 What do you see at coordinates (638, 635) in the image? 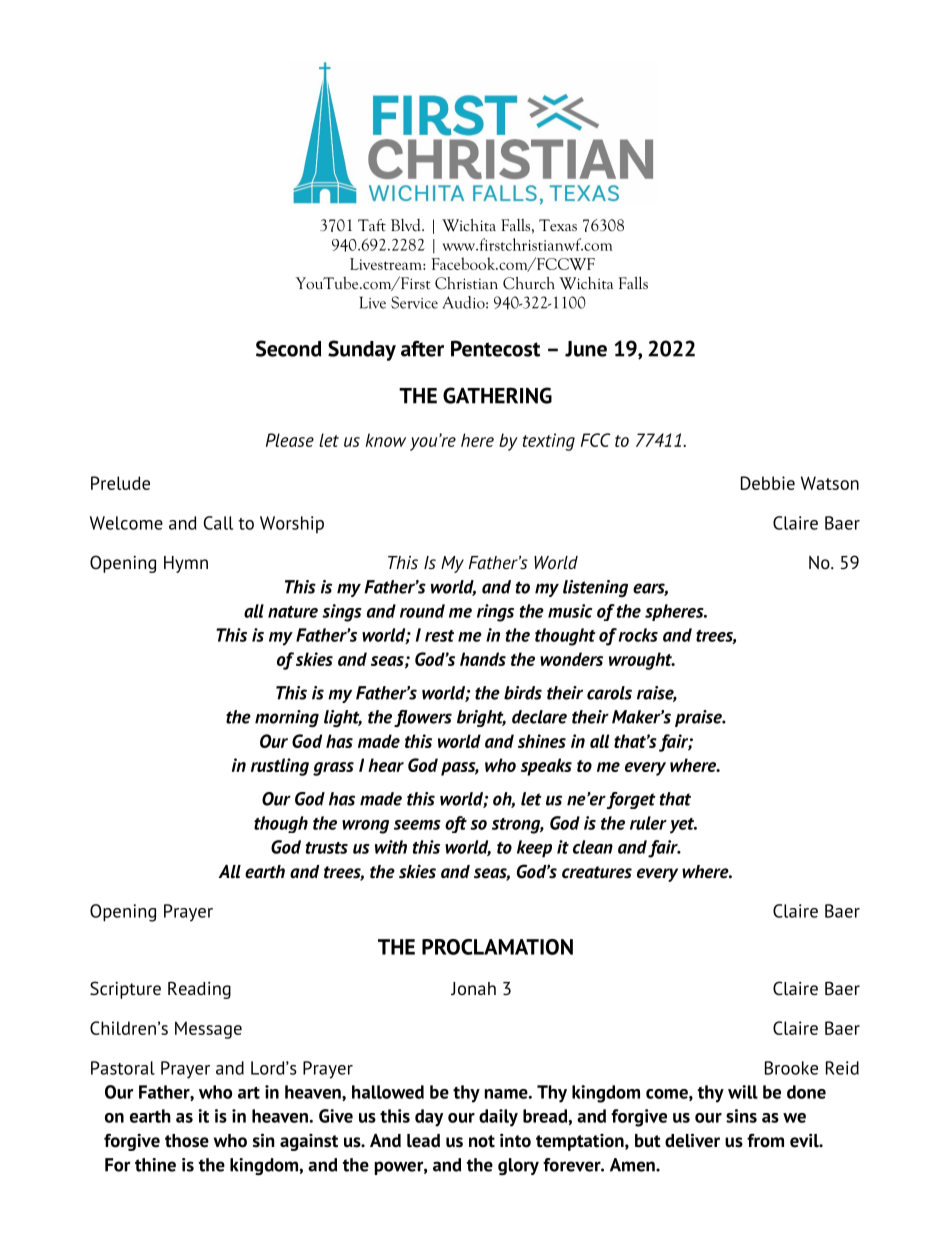
I see `rocks` at bounding box center [638, 635].
